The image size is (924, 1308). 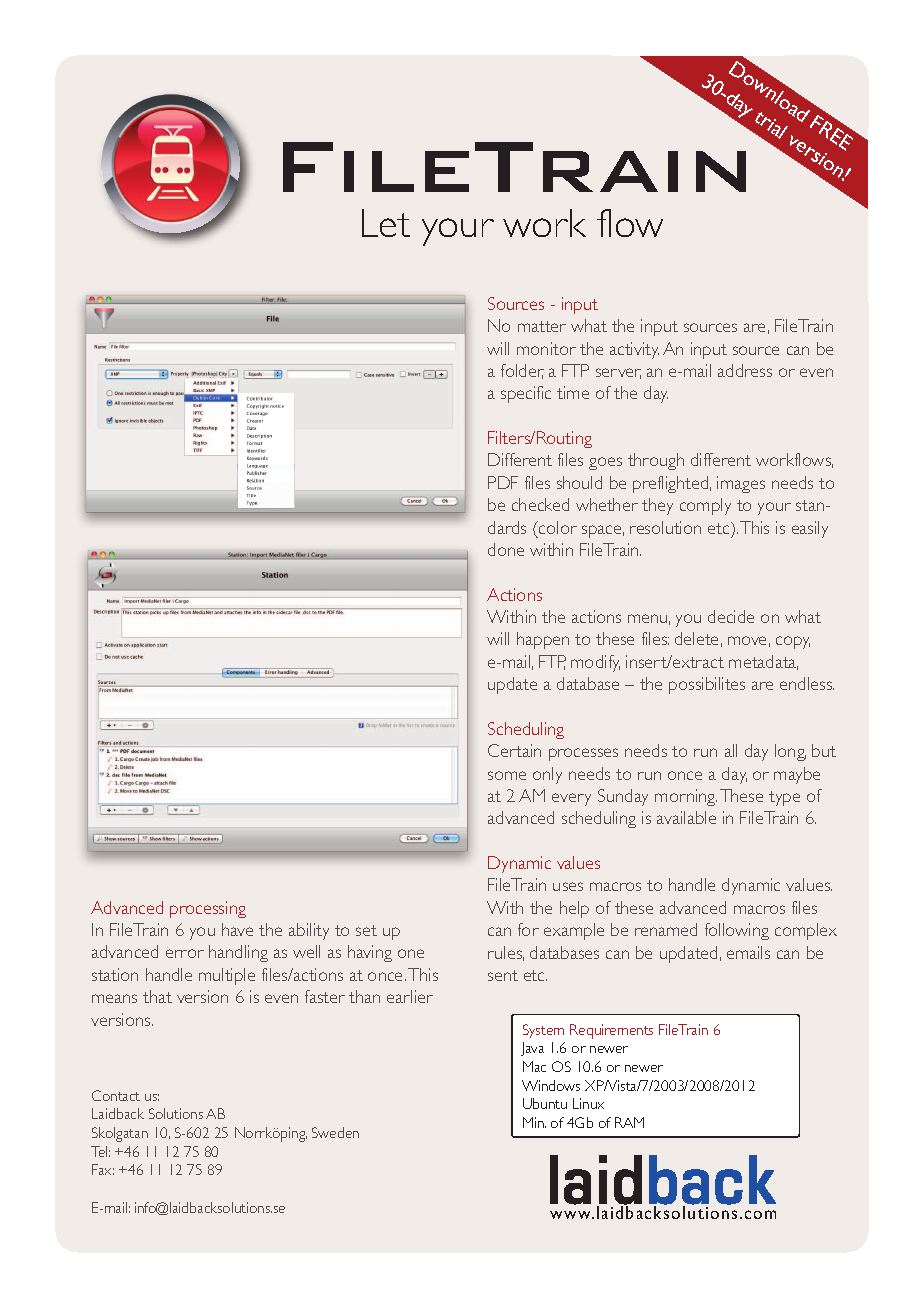 I want to click on done, so click(x=506, y=549).
